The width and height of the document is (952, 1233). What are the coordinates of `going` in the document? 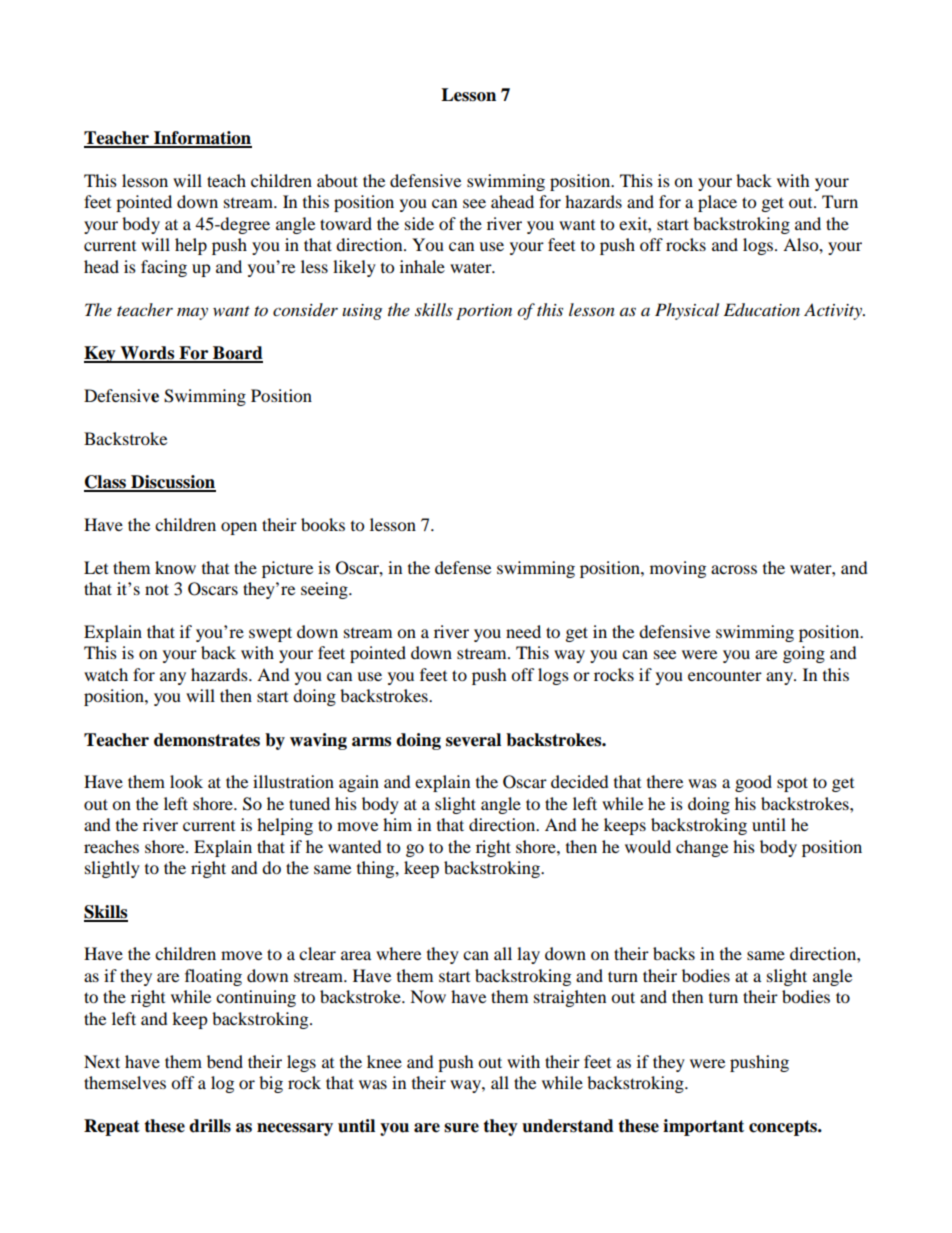 It's located at (804, 654).
